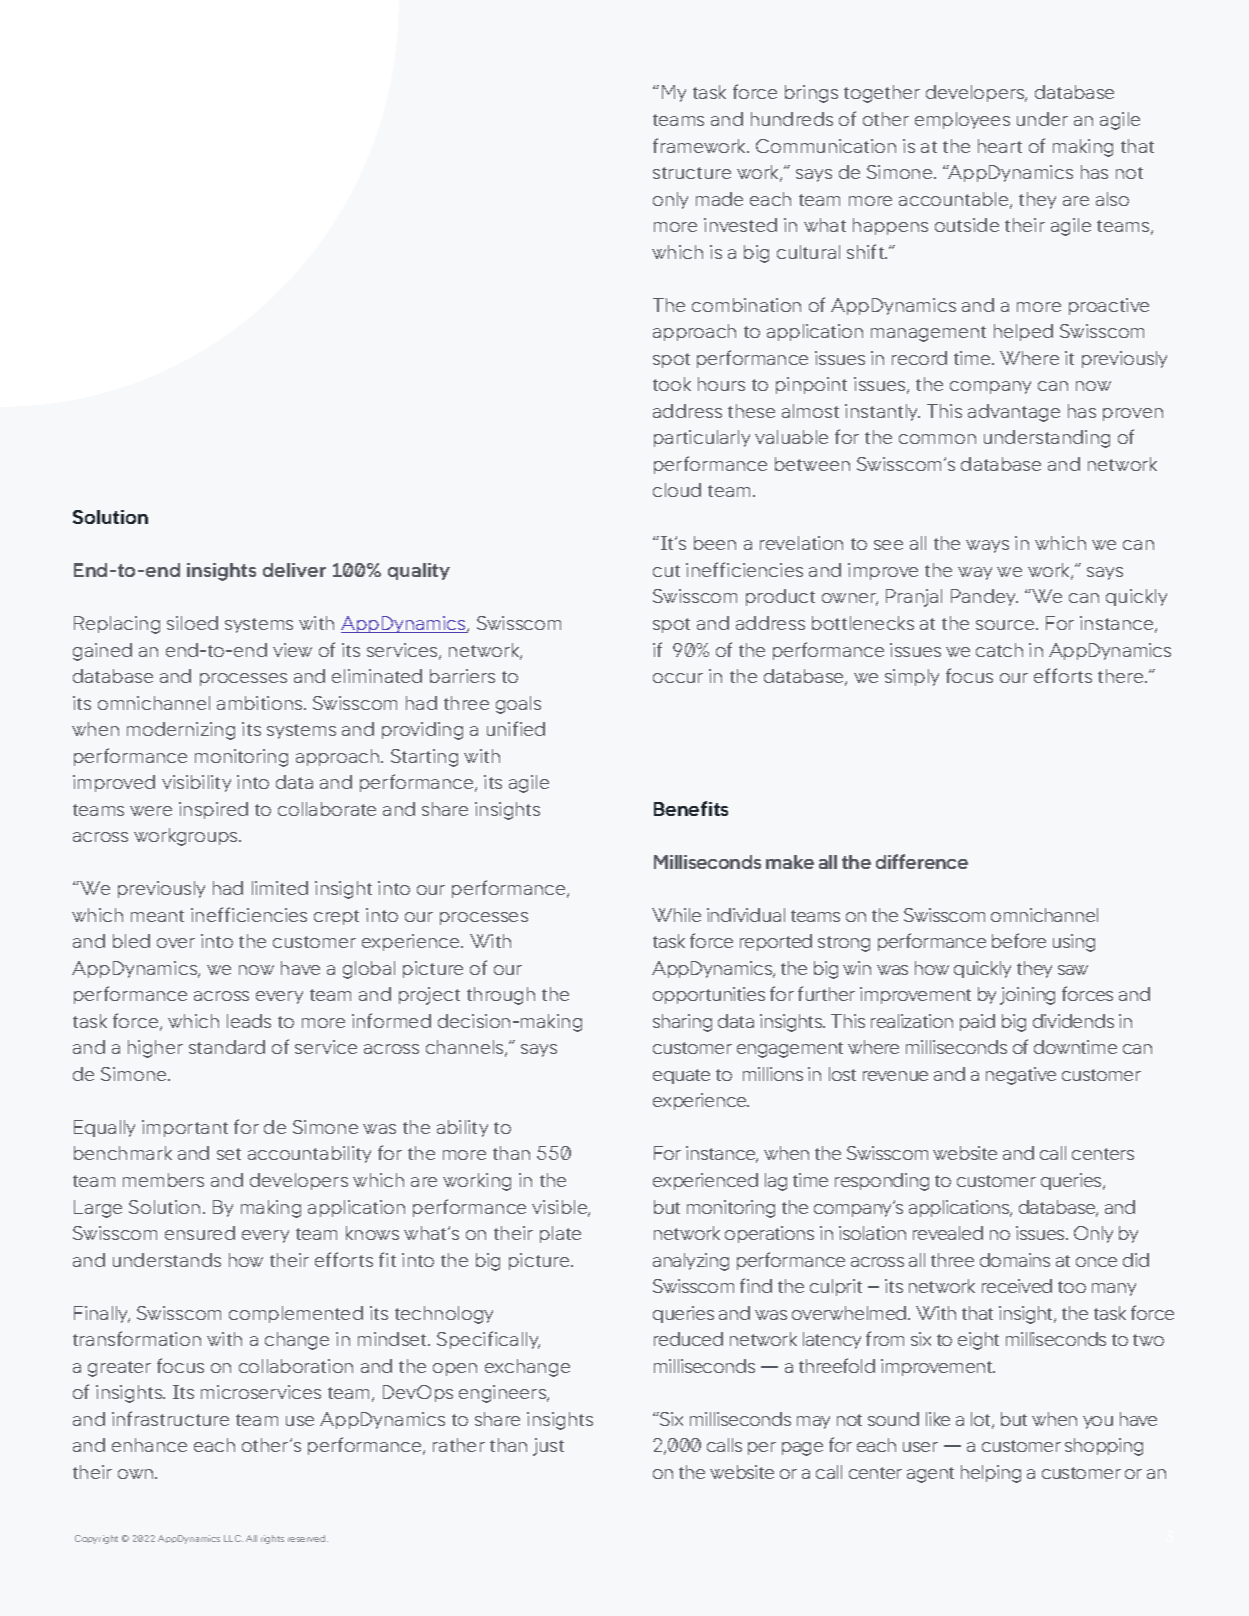  Describe the element at coordinates (294, 570) in the document. I see `deliver` at that location.
